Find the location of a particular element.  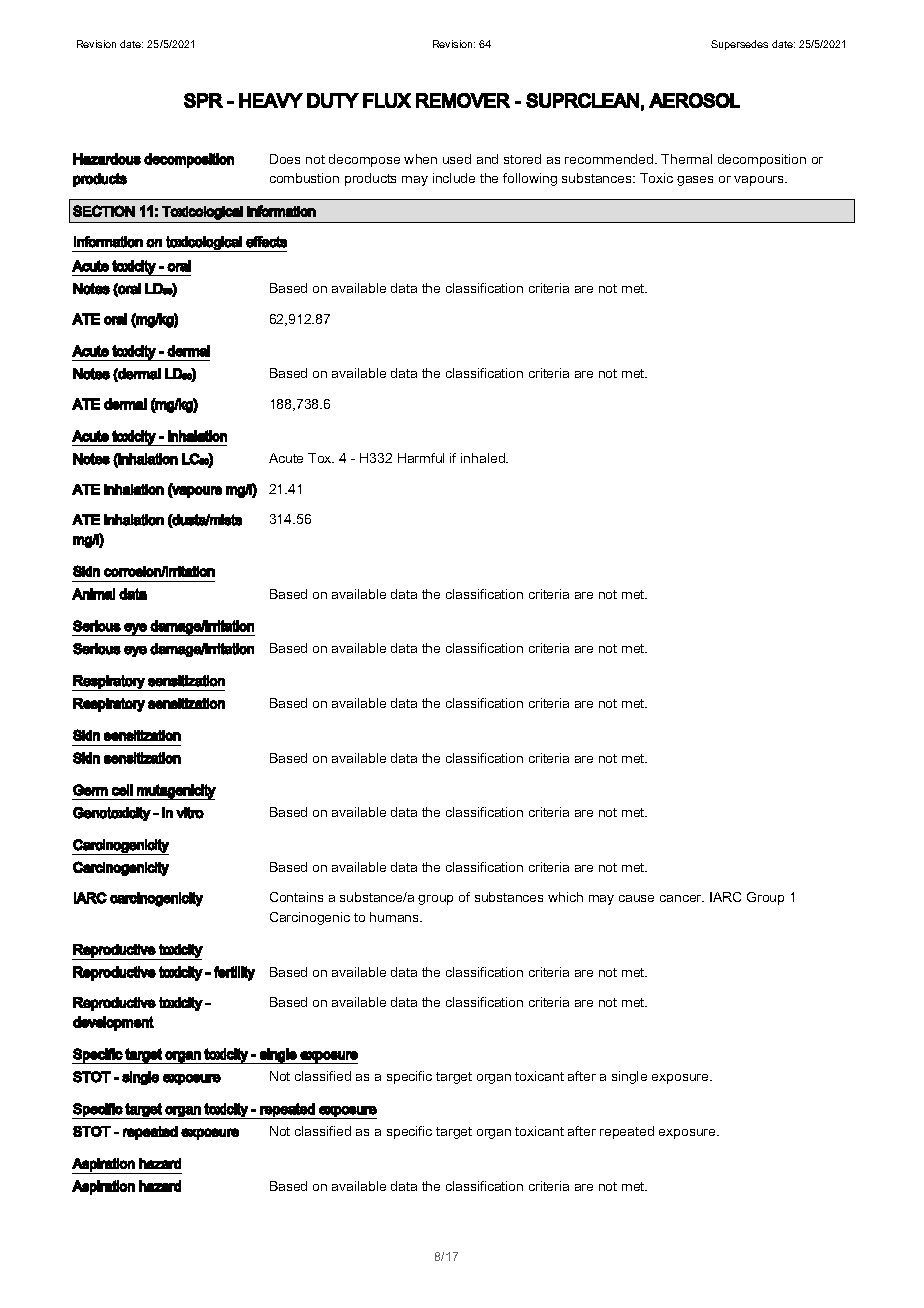

Contains is located at coordinates (296, 897).
